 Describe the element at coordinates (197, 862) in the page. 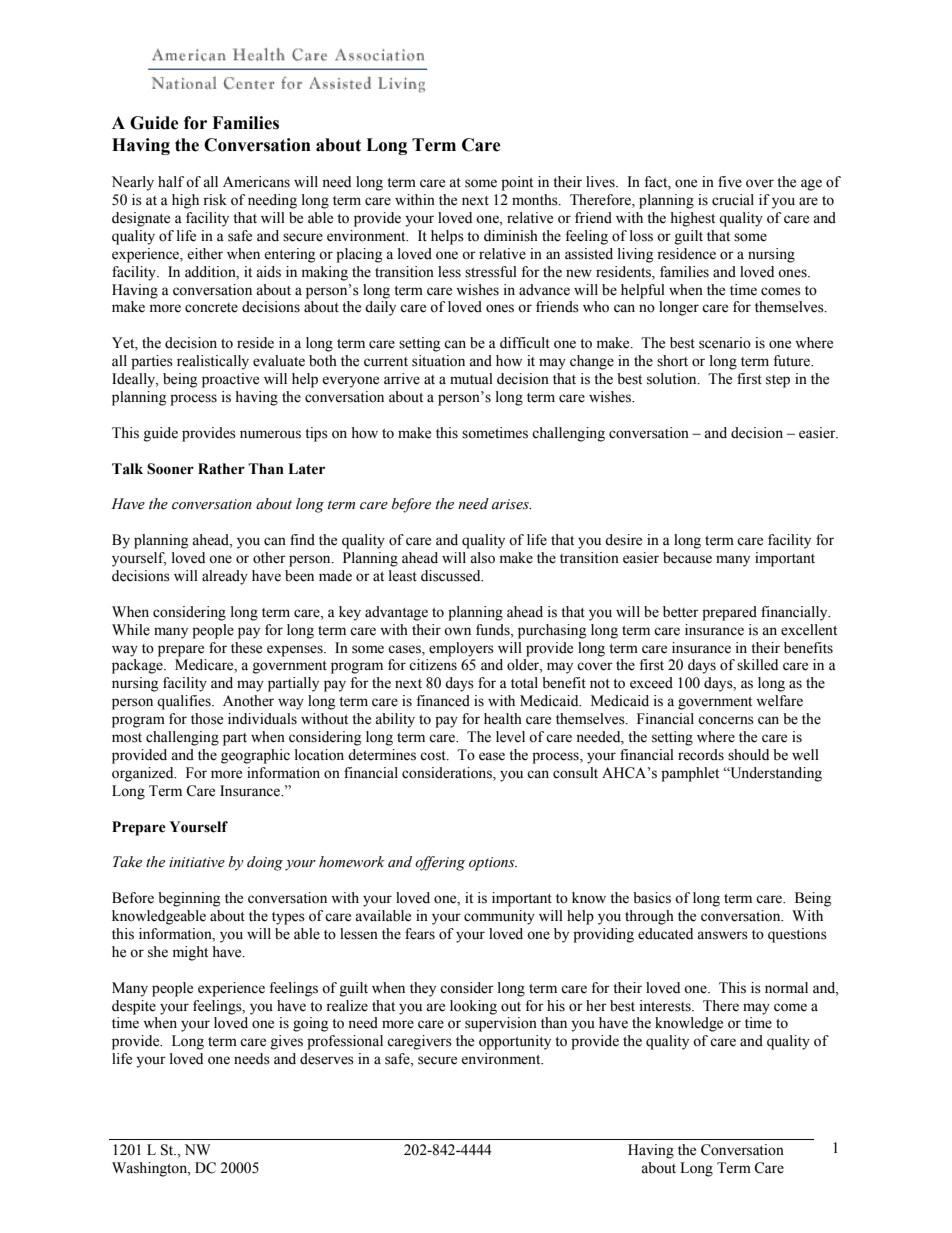

I see `initiative` at that location.
